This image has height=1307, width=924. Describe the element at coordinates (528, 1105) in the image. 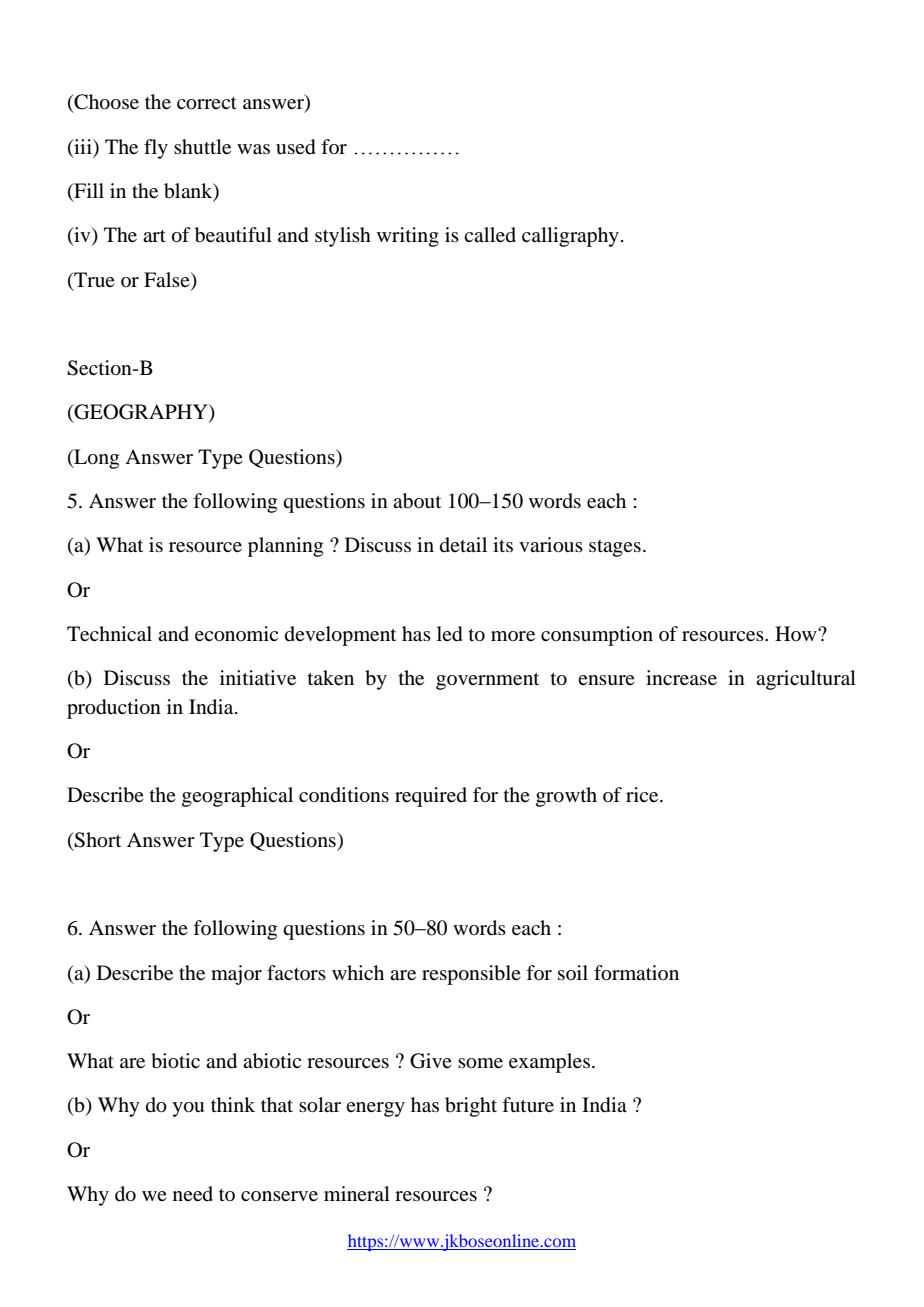

I see `future` at that location.
